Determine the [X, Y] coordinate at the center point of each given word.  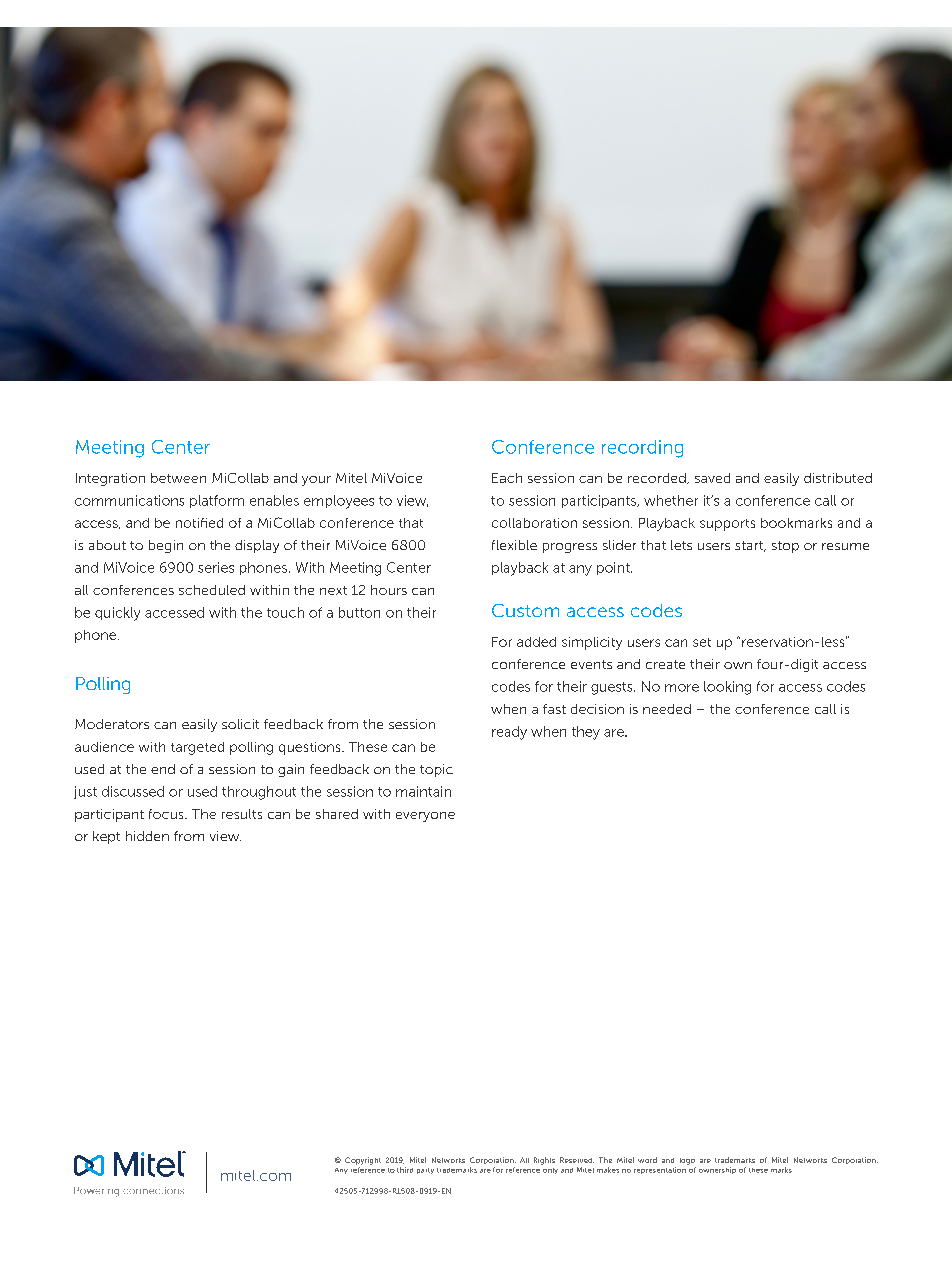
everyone [425, 817]
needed [667, 709]
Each [507, 478]
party [425, 1171]
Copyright [363, 1161]
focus [167, 814]
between [178, 478]
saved [712, 478]
